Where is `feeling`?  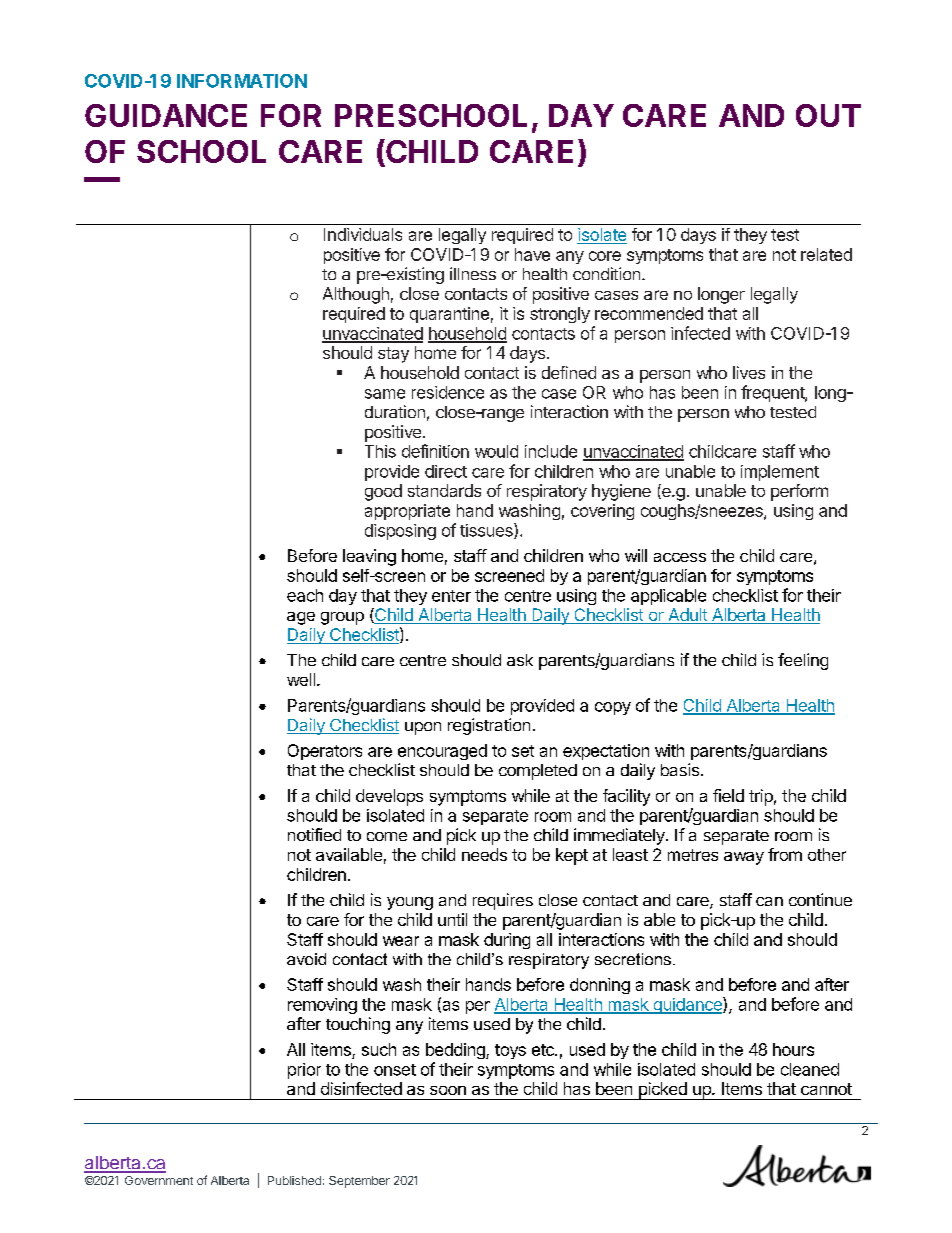 feeling is located at coordinates (803, 661).
